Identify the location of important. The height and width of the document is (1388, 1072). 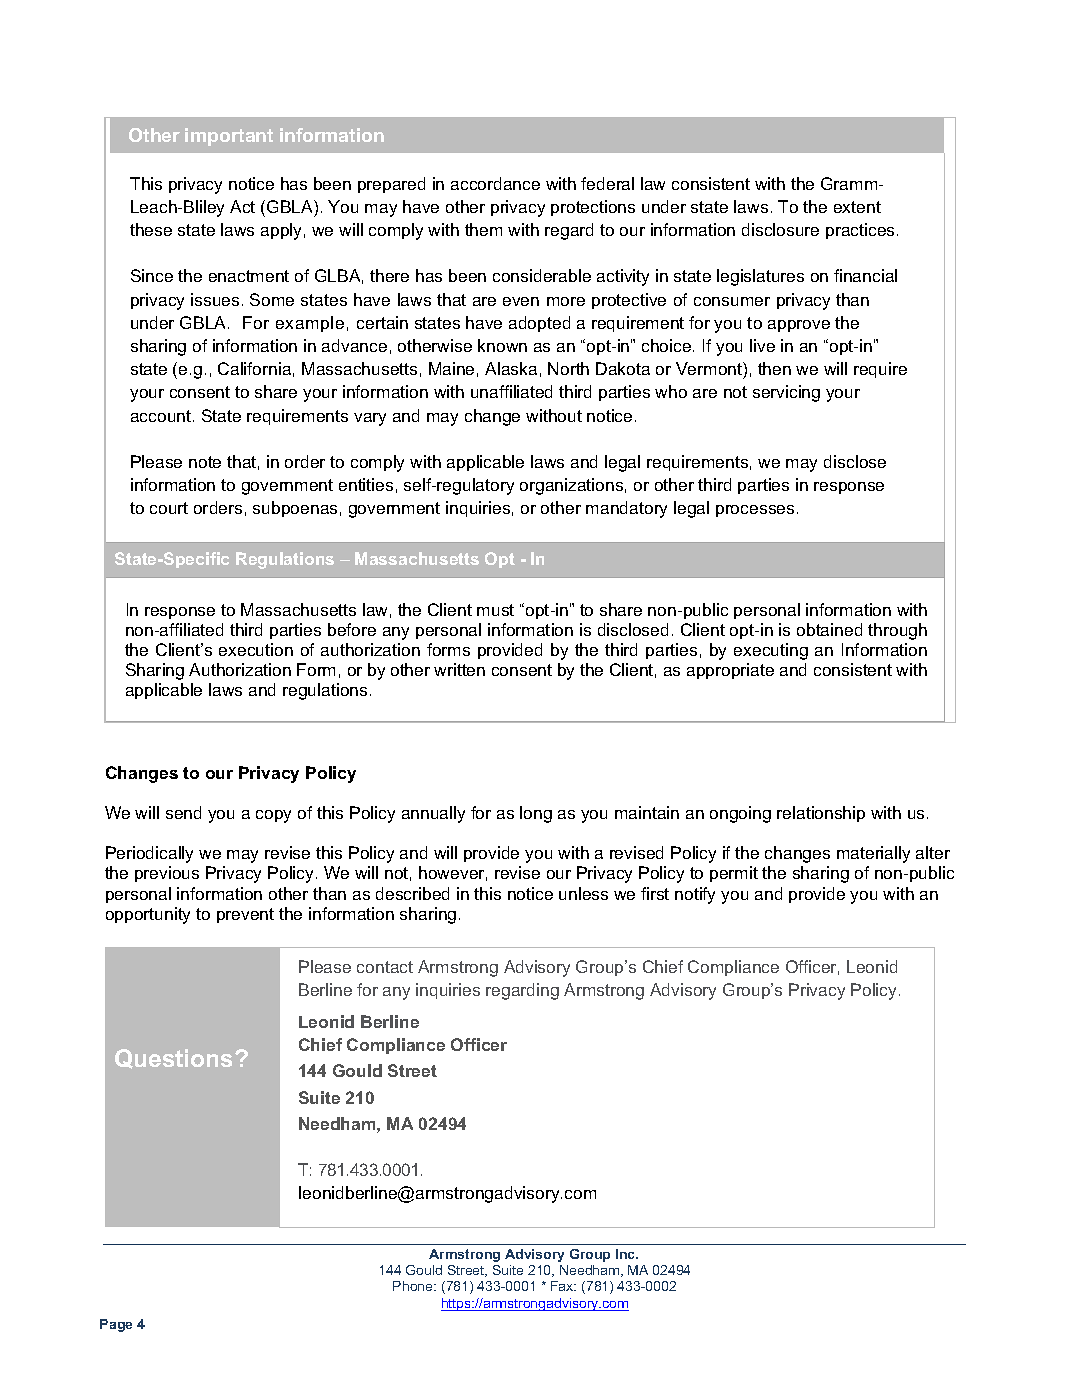
(229, 137).
